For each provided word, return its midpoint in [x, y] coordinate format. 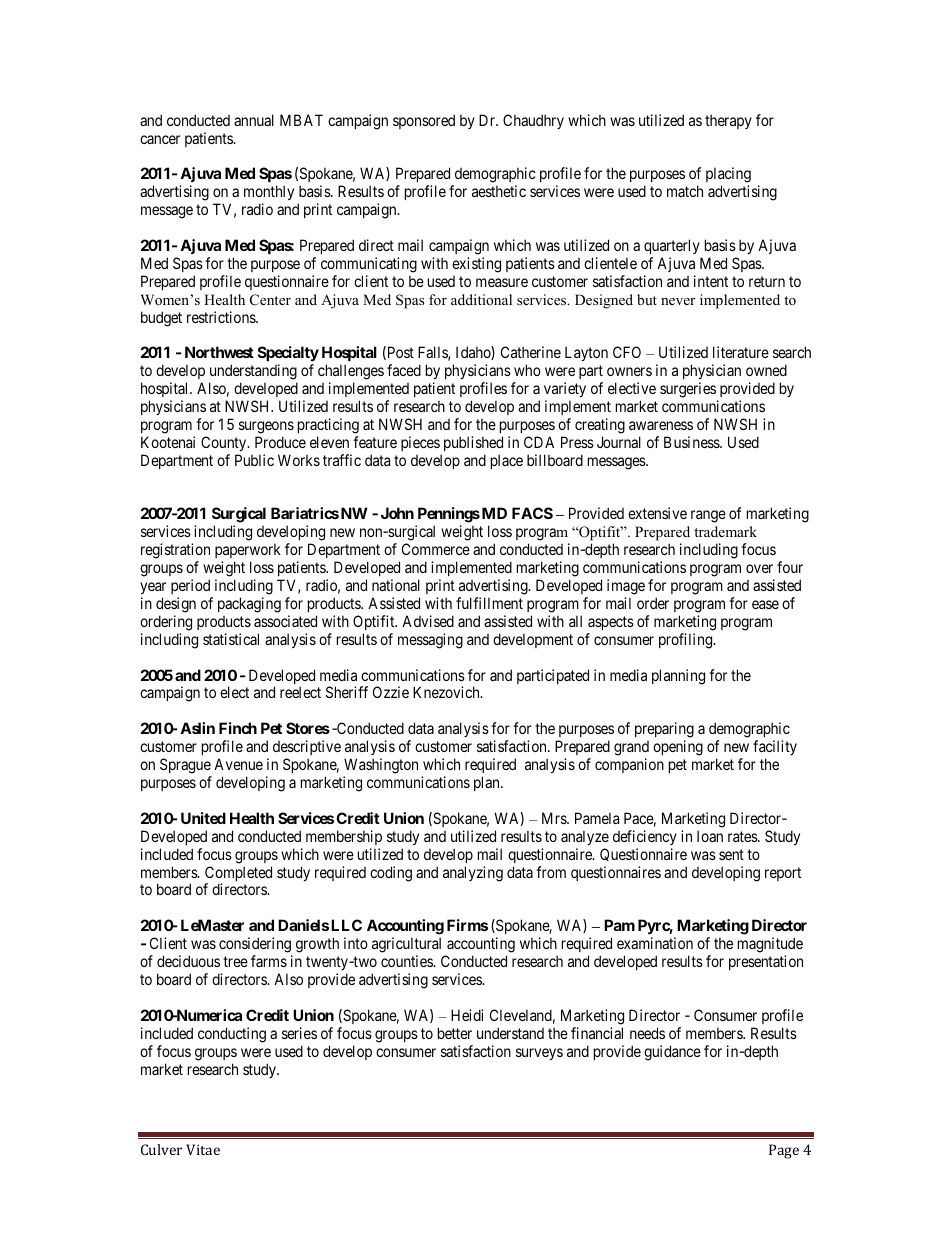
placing [728, 176]
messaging [430, 641]
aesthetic [499, 191]
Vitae [203, 1149]
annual [254, 120]
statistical [231, 639]
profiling [687, 641]
